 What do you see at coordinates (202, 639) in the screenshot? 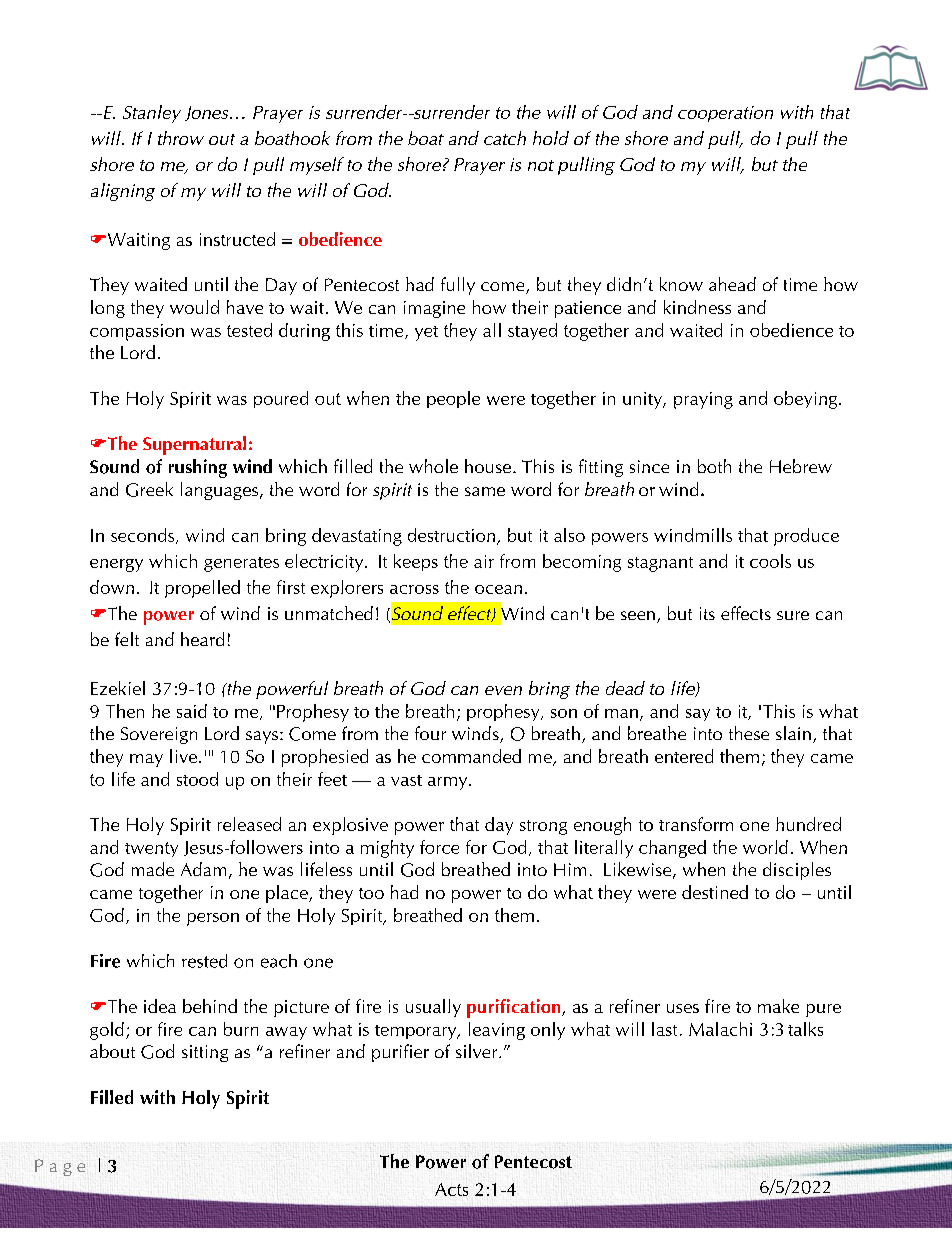
I see `heard` at bounding box center [202, 639].
